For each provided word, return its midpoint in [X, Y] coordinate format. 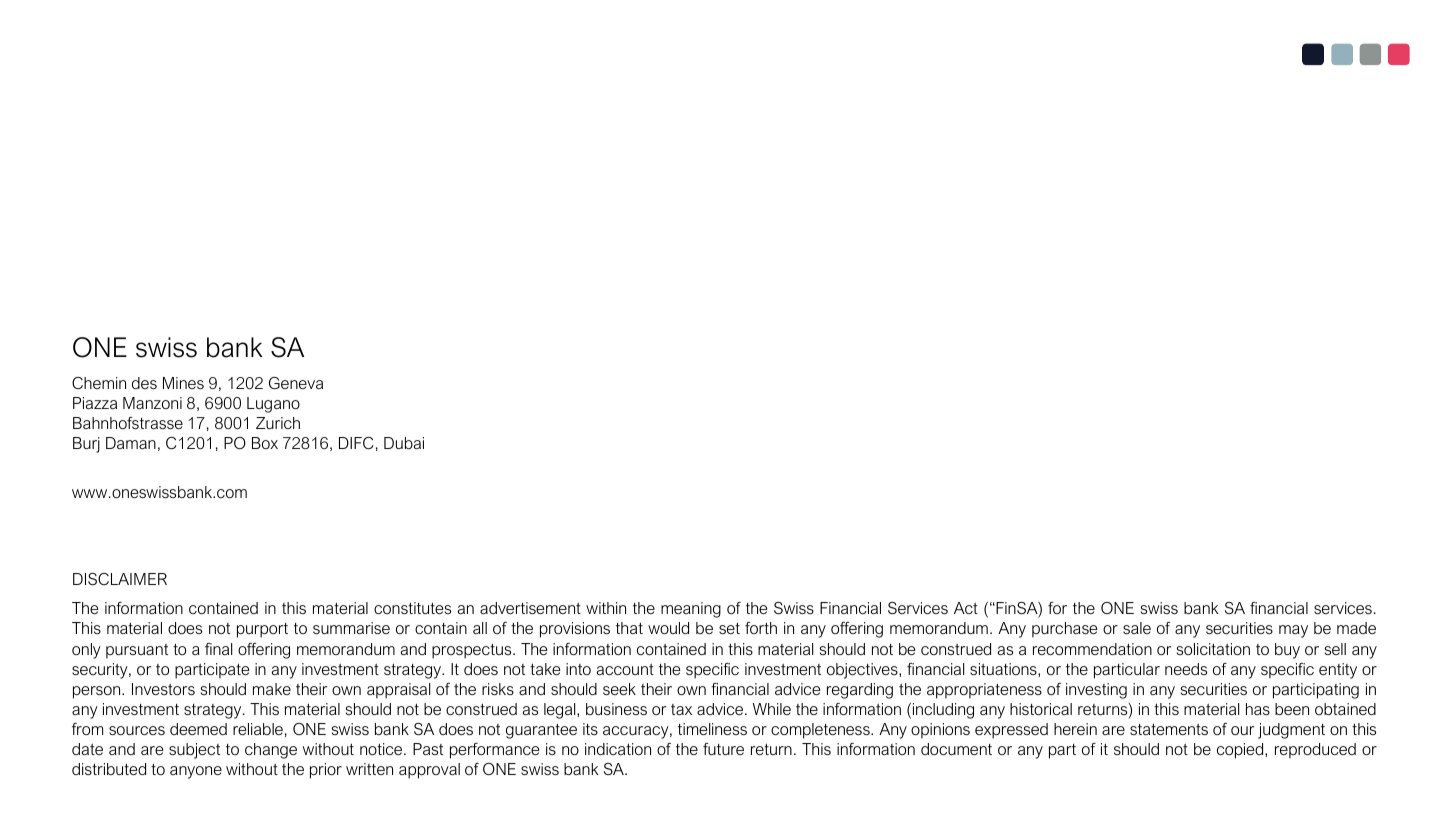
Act [966, 608]
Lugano [273, 405]
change [271, 751]
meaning [691, 610]
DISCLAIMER [120, 579]
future [723, 749]
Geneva [296, 383]
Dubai [404, 443]
